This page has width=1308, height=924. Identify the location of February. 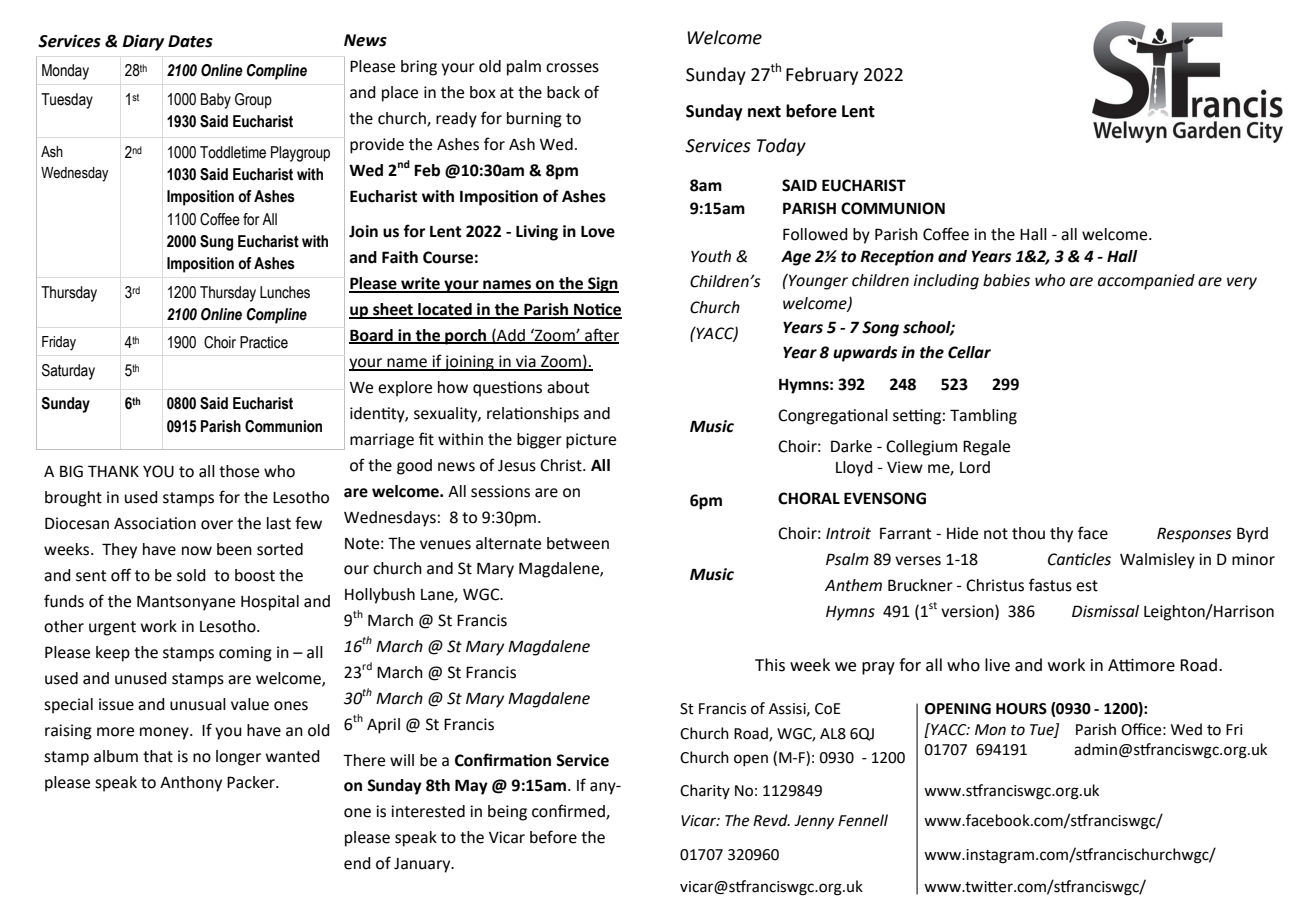
(822, 76).
